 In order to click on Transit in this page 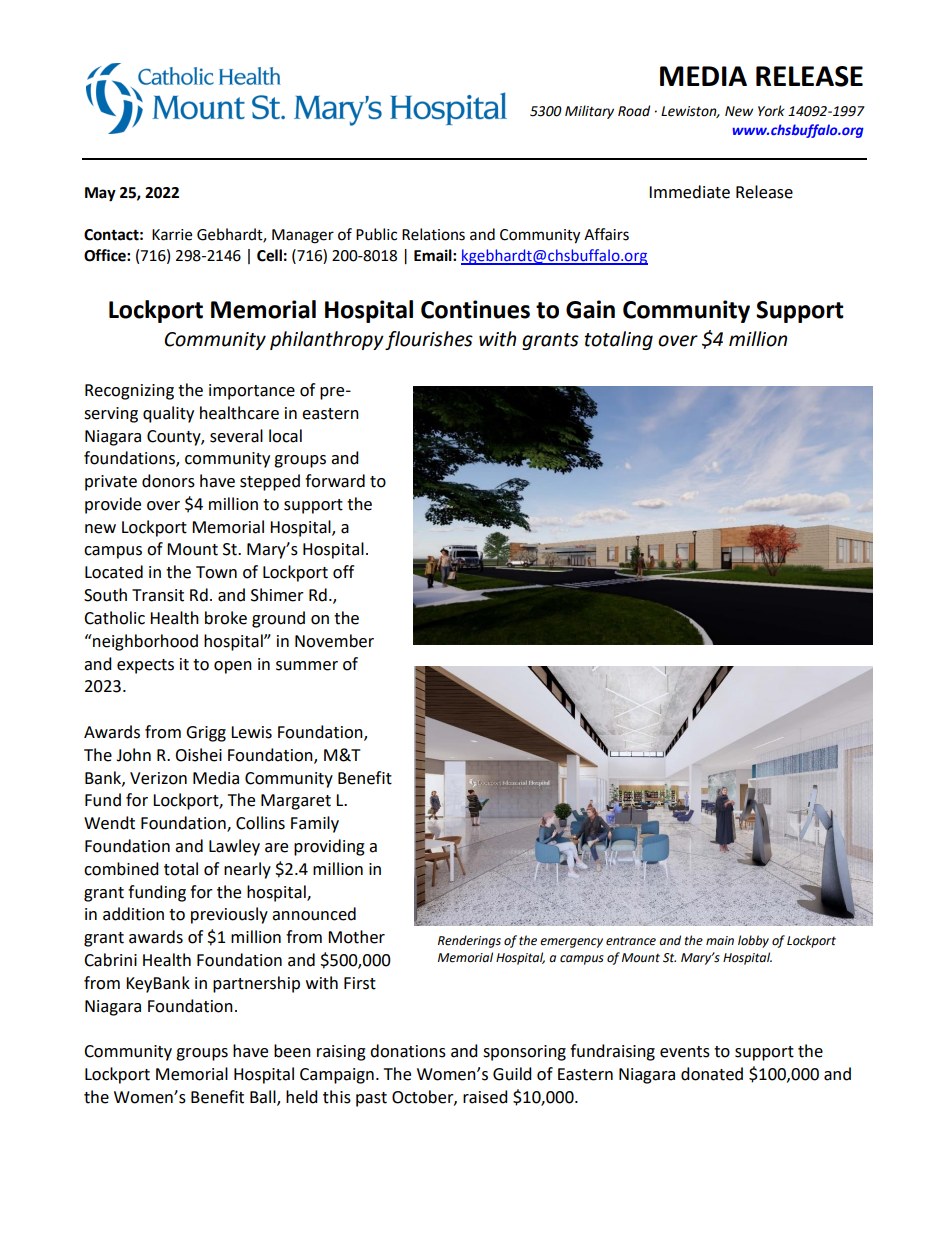, I will do `click(158, 595)`.
